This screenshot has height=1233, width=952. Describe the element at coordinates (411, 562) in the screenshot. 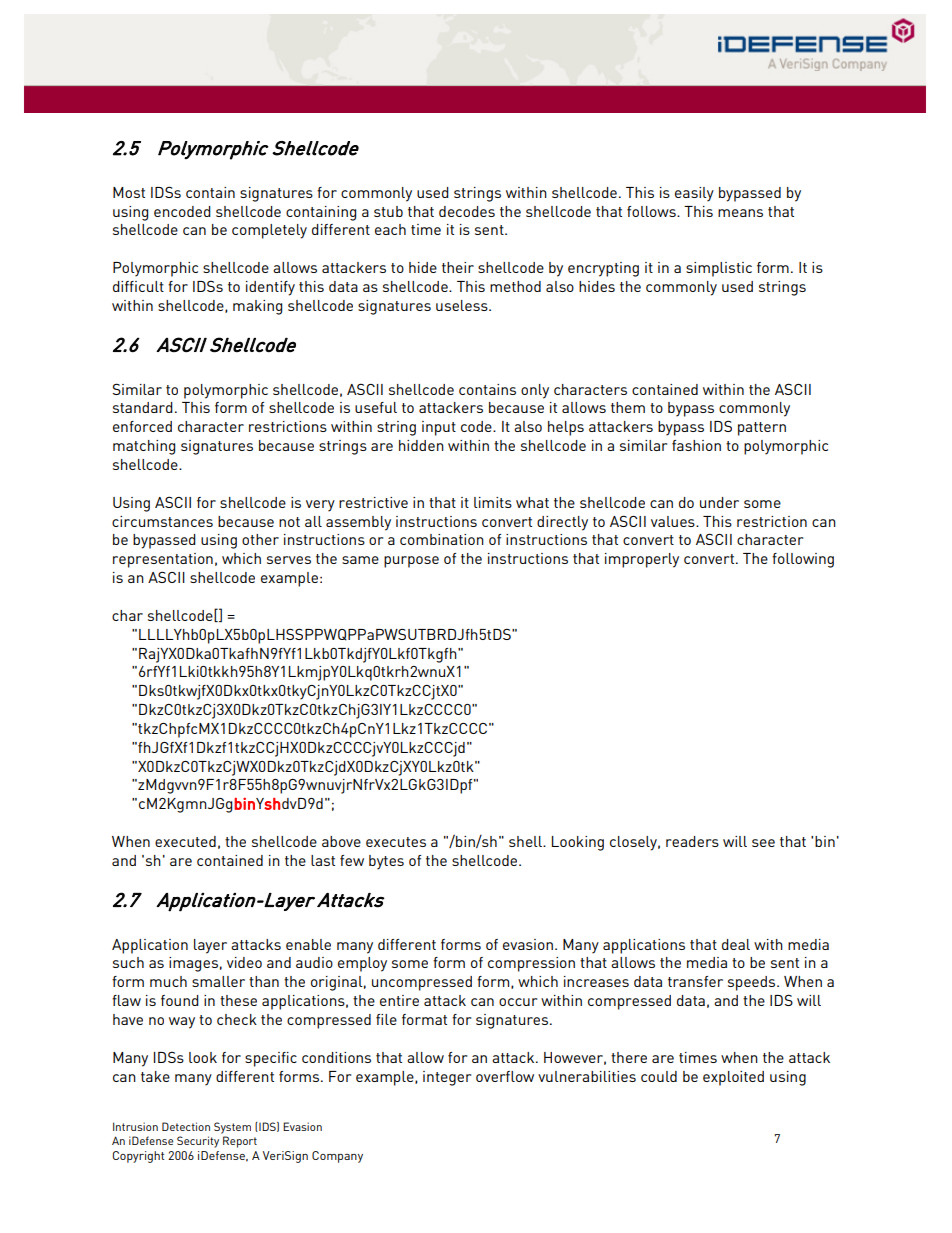

I see `purpose` at that location.
